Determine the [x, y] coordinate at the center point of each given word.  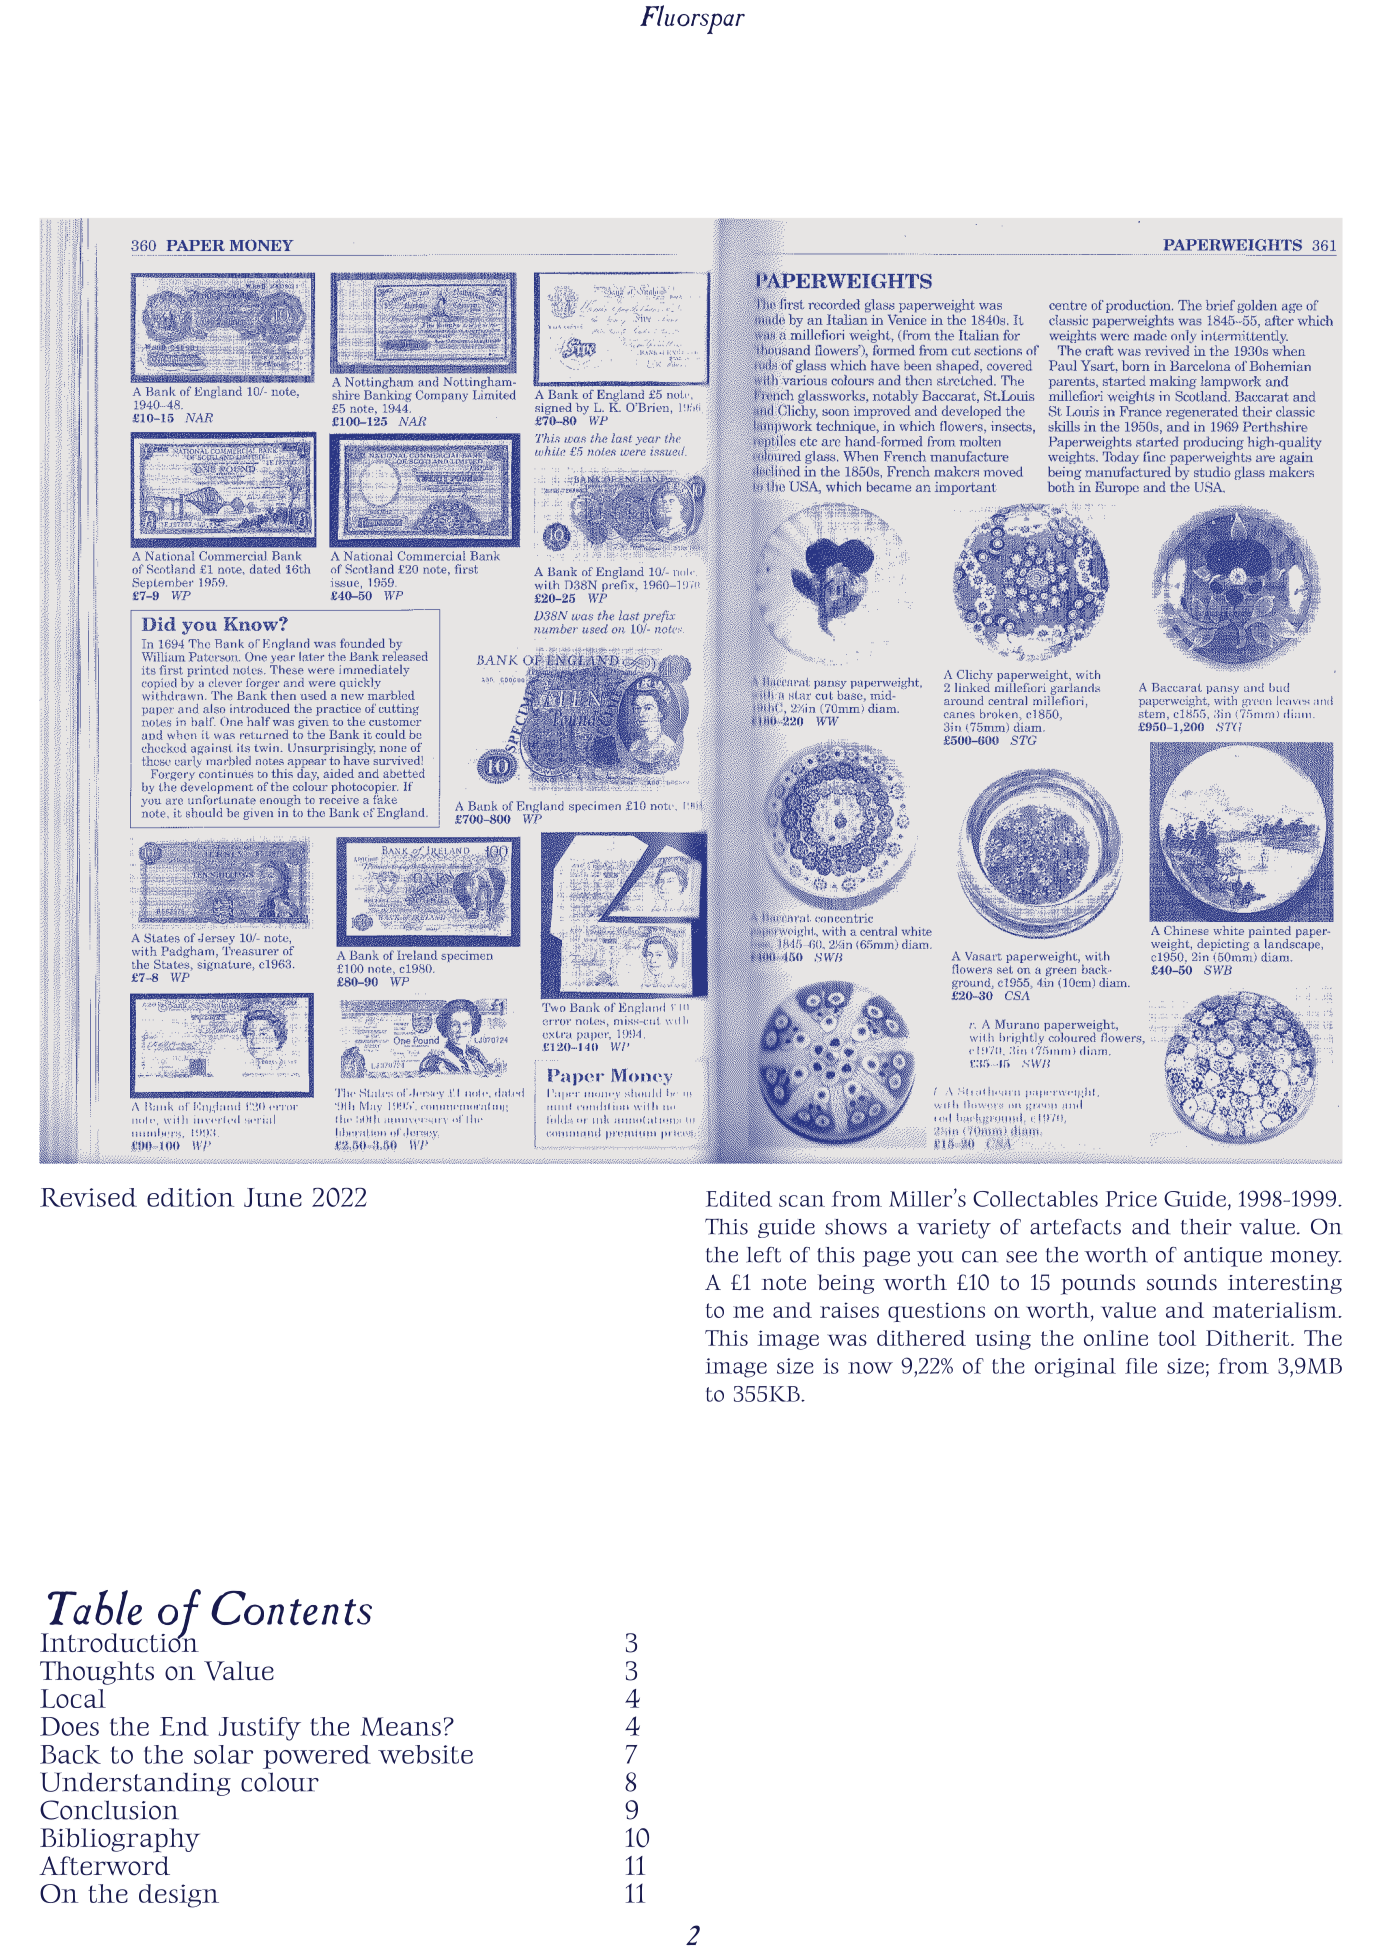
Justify [260, 1729]
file [1141, 1366]
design [179, 1896]
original [1075, 1368]
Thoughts [97, 1673]
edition [190, 1197]
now [870, 1368]
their [1206, 1227]
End [184, 1726]
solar [223, 1754]
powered [317, 1757]
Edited [739, 1199]
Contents [291, 1608]
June [273, 1197]
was [847, 1340]
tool [1177, 1338]
